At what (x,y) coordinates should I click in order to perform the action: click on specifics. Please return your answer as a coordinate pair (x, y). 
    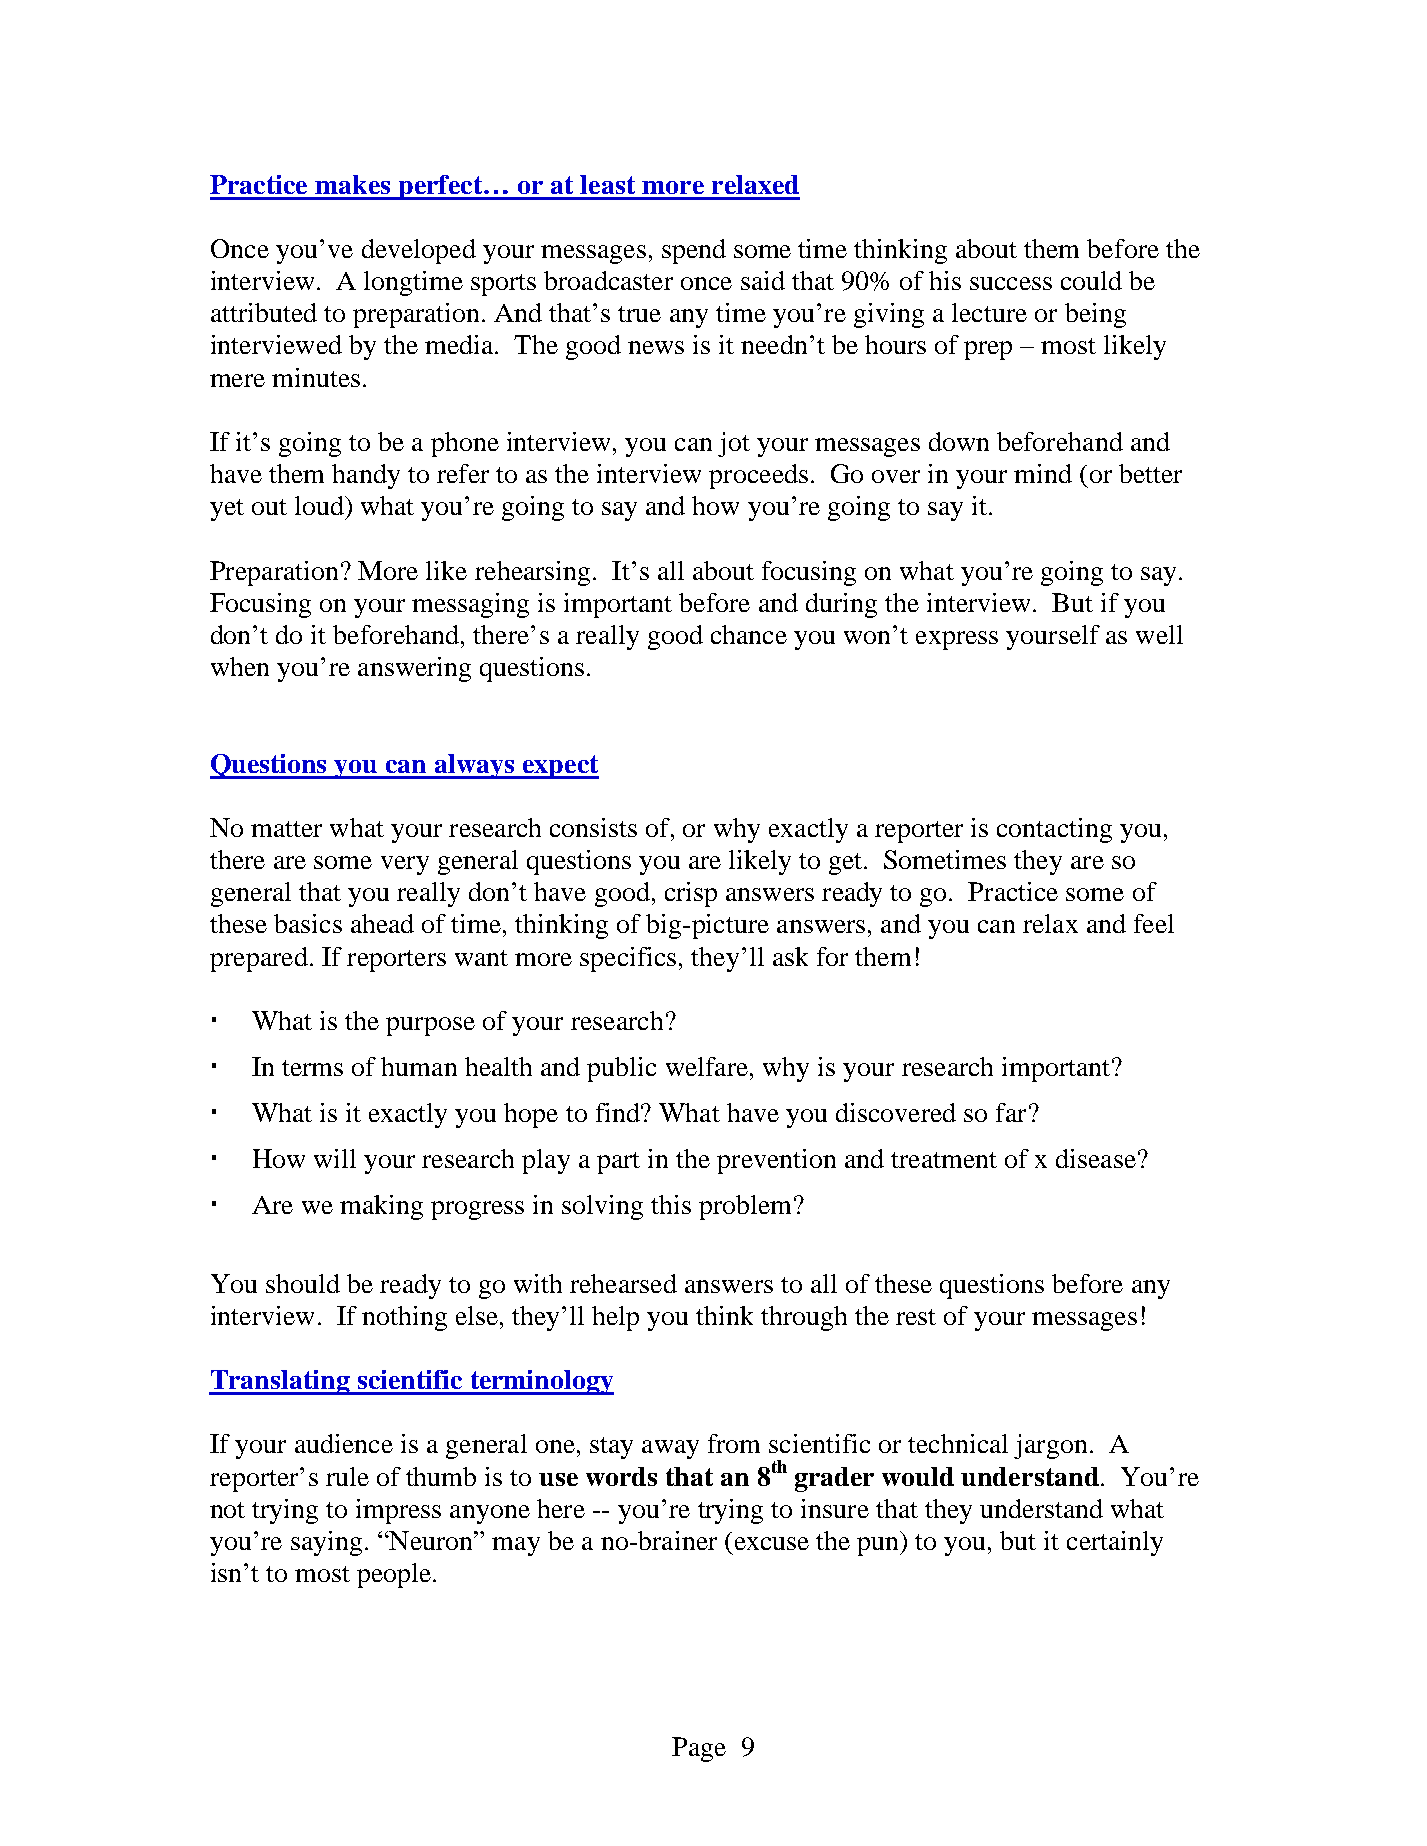
    Looking at the image, I should click on (628, 959).
